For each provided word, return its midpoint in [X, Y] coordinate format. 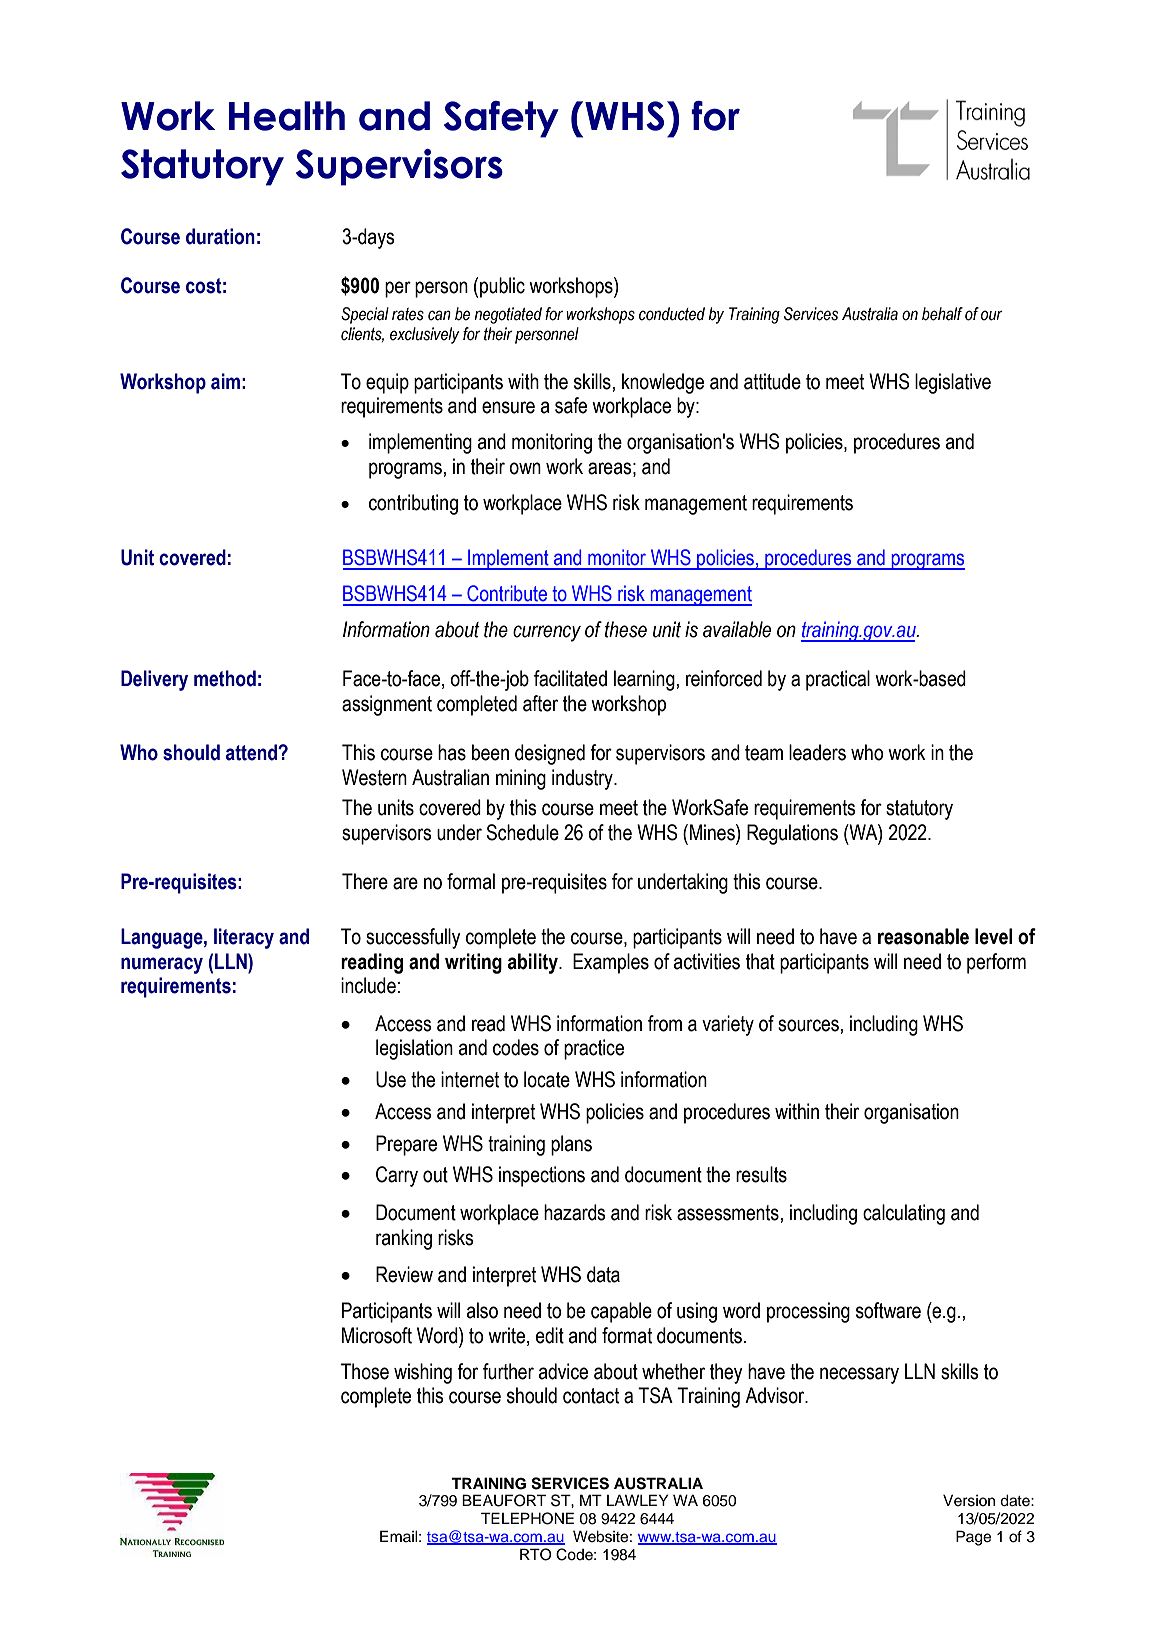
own [525, 468]
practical [838, 680]
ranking [404, 1239]
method [225, 678]
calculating [904, 1214]
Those [365, 1371]
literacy [244, 938]
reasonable [923, 936]
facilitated [570, 678]
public [502, 287]
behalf [942, 314]
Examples [611, 963]
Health [287, 116]
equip [387, 383]
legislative [953, 383]
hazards [575, 1212]
